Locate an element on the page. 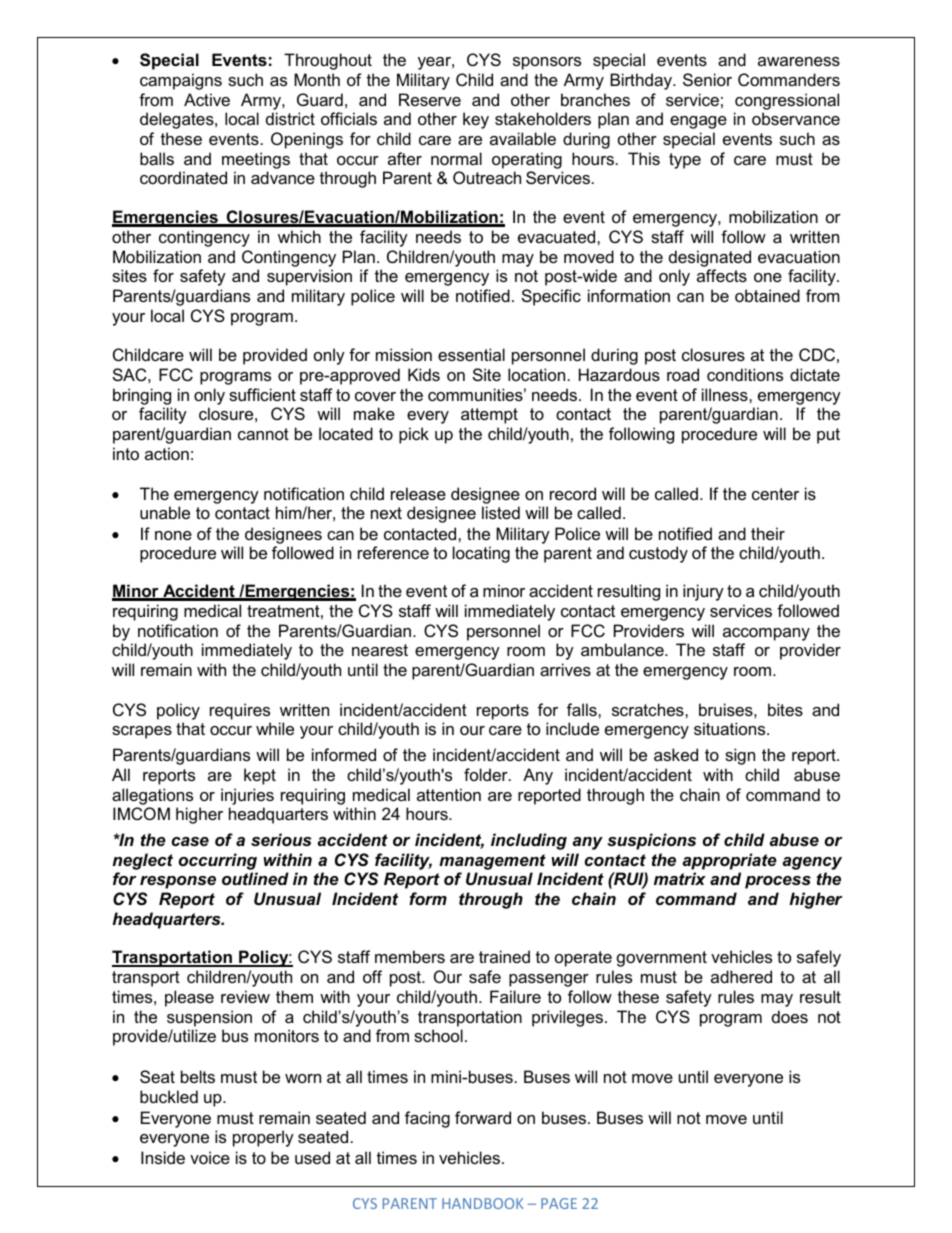  Senior is located at coordinates (707, 79).
